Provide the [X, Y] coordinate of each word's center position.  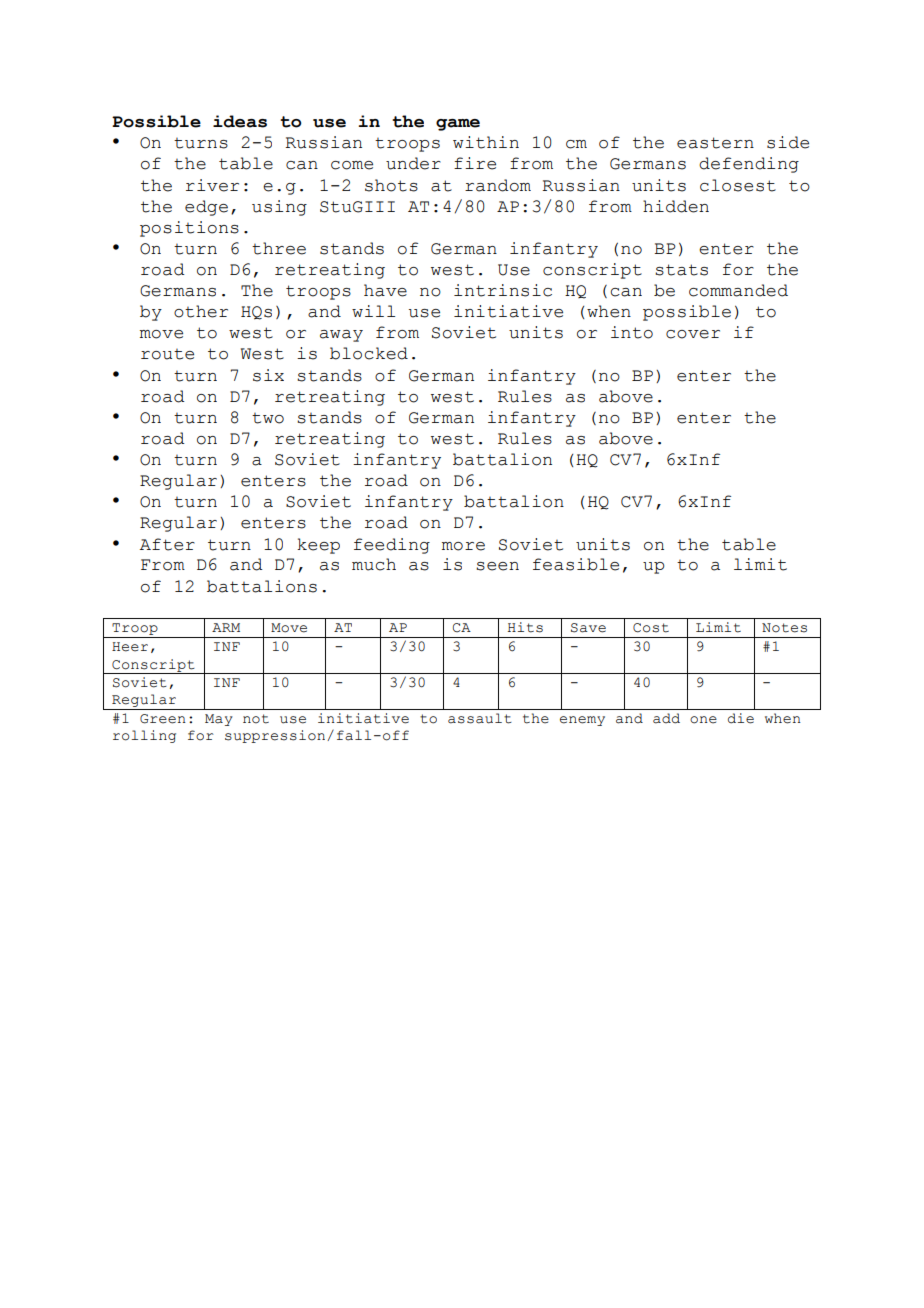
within [486, 142]
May [219, 720]
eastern [715, 143]
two [268, 418]
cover [693, 334]
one [703, 720]
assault [480, 718]
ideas [240, 121]
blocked [369, 353]
